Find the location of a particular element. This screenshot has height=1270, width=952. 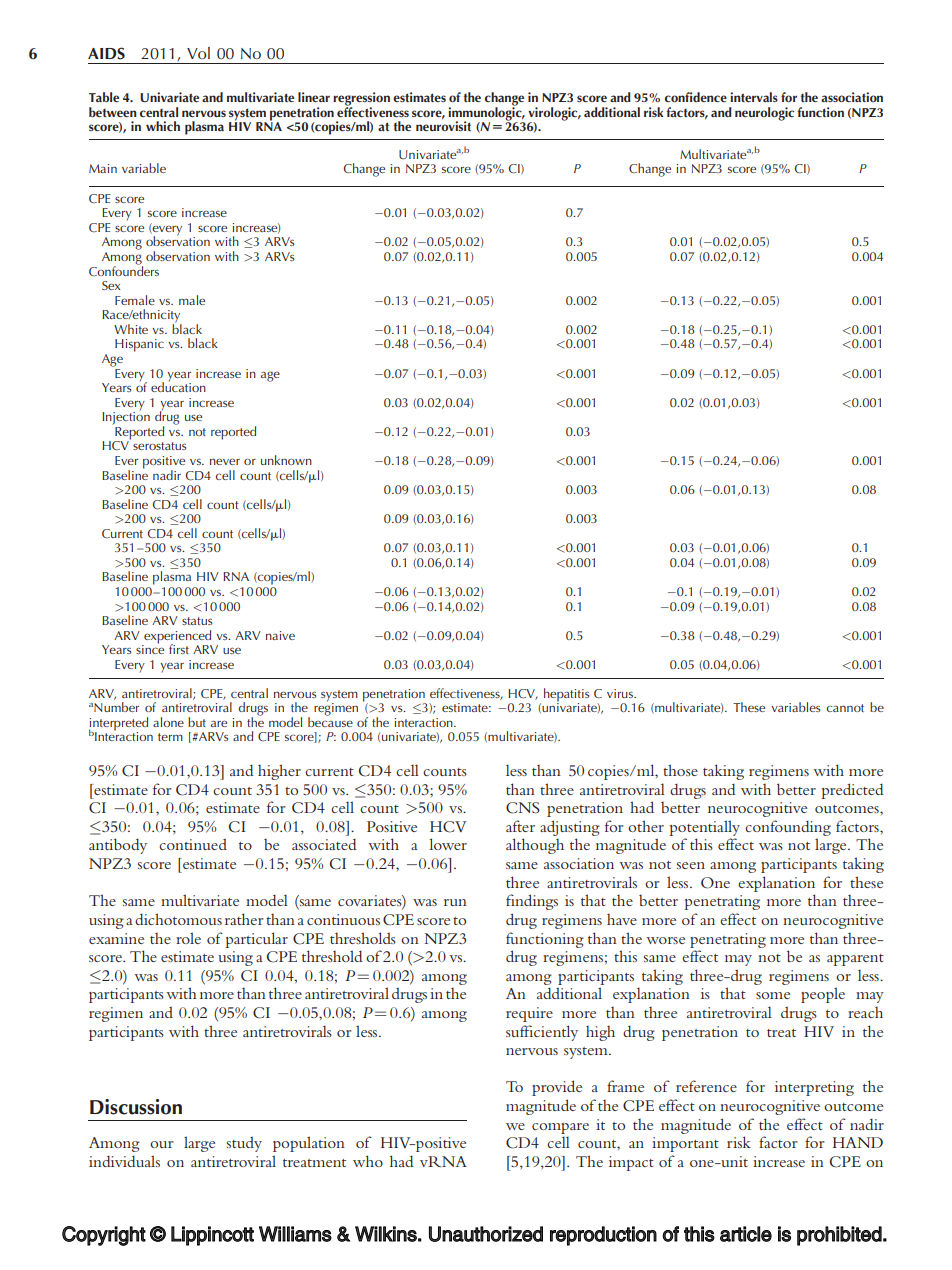

intervals is located at coordinates (754, 97).
